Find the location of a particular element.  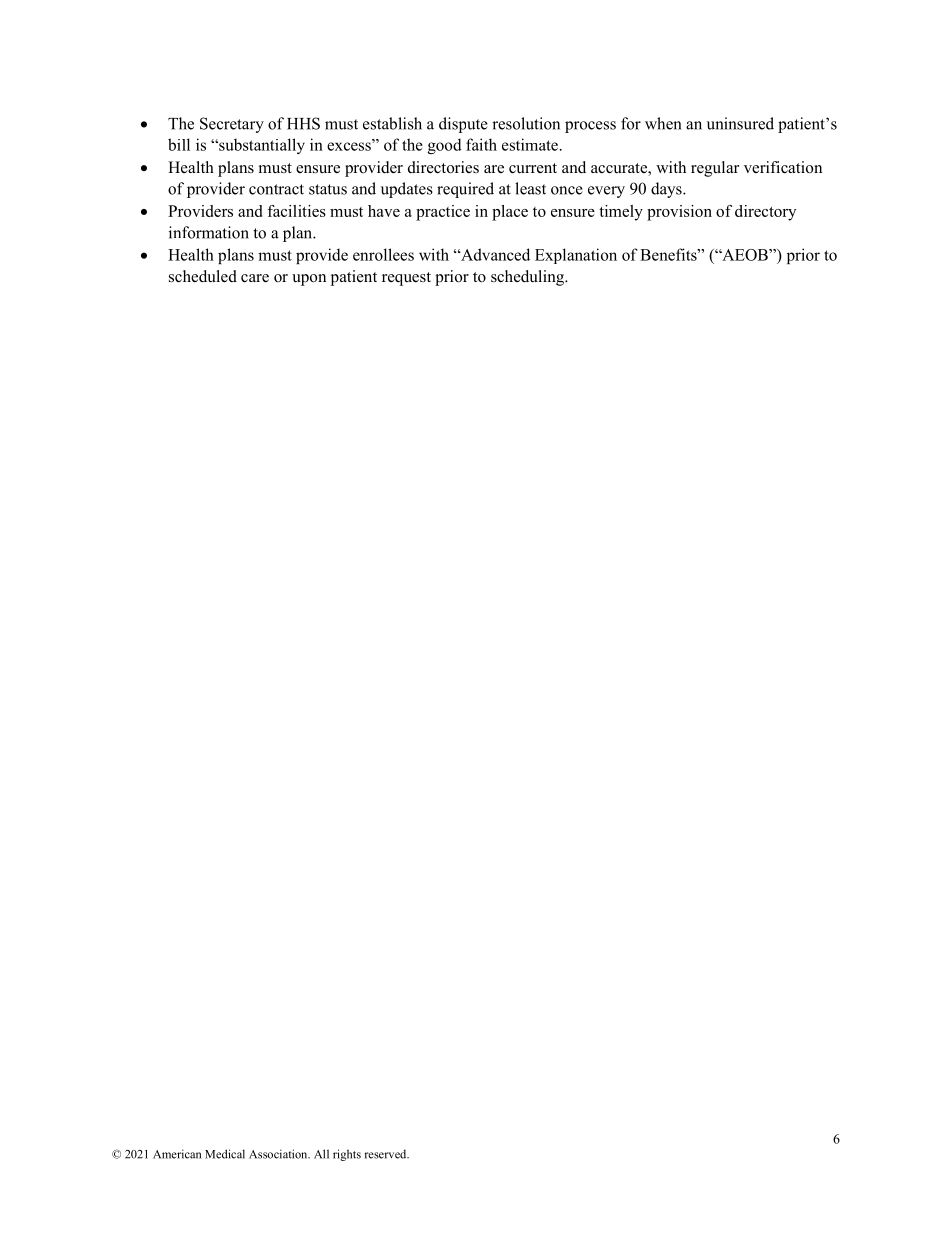

directory is located at coordinates (765, 213).
